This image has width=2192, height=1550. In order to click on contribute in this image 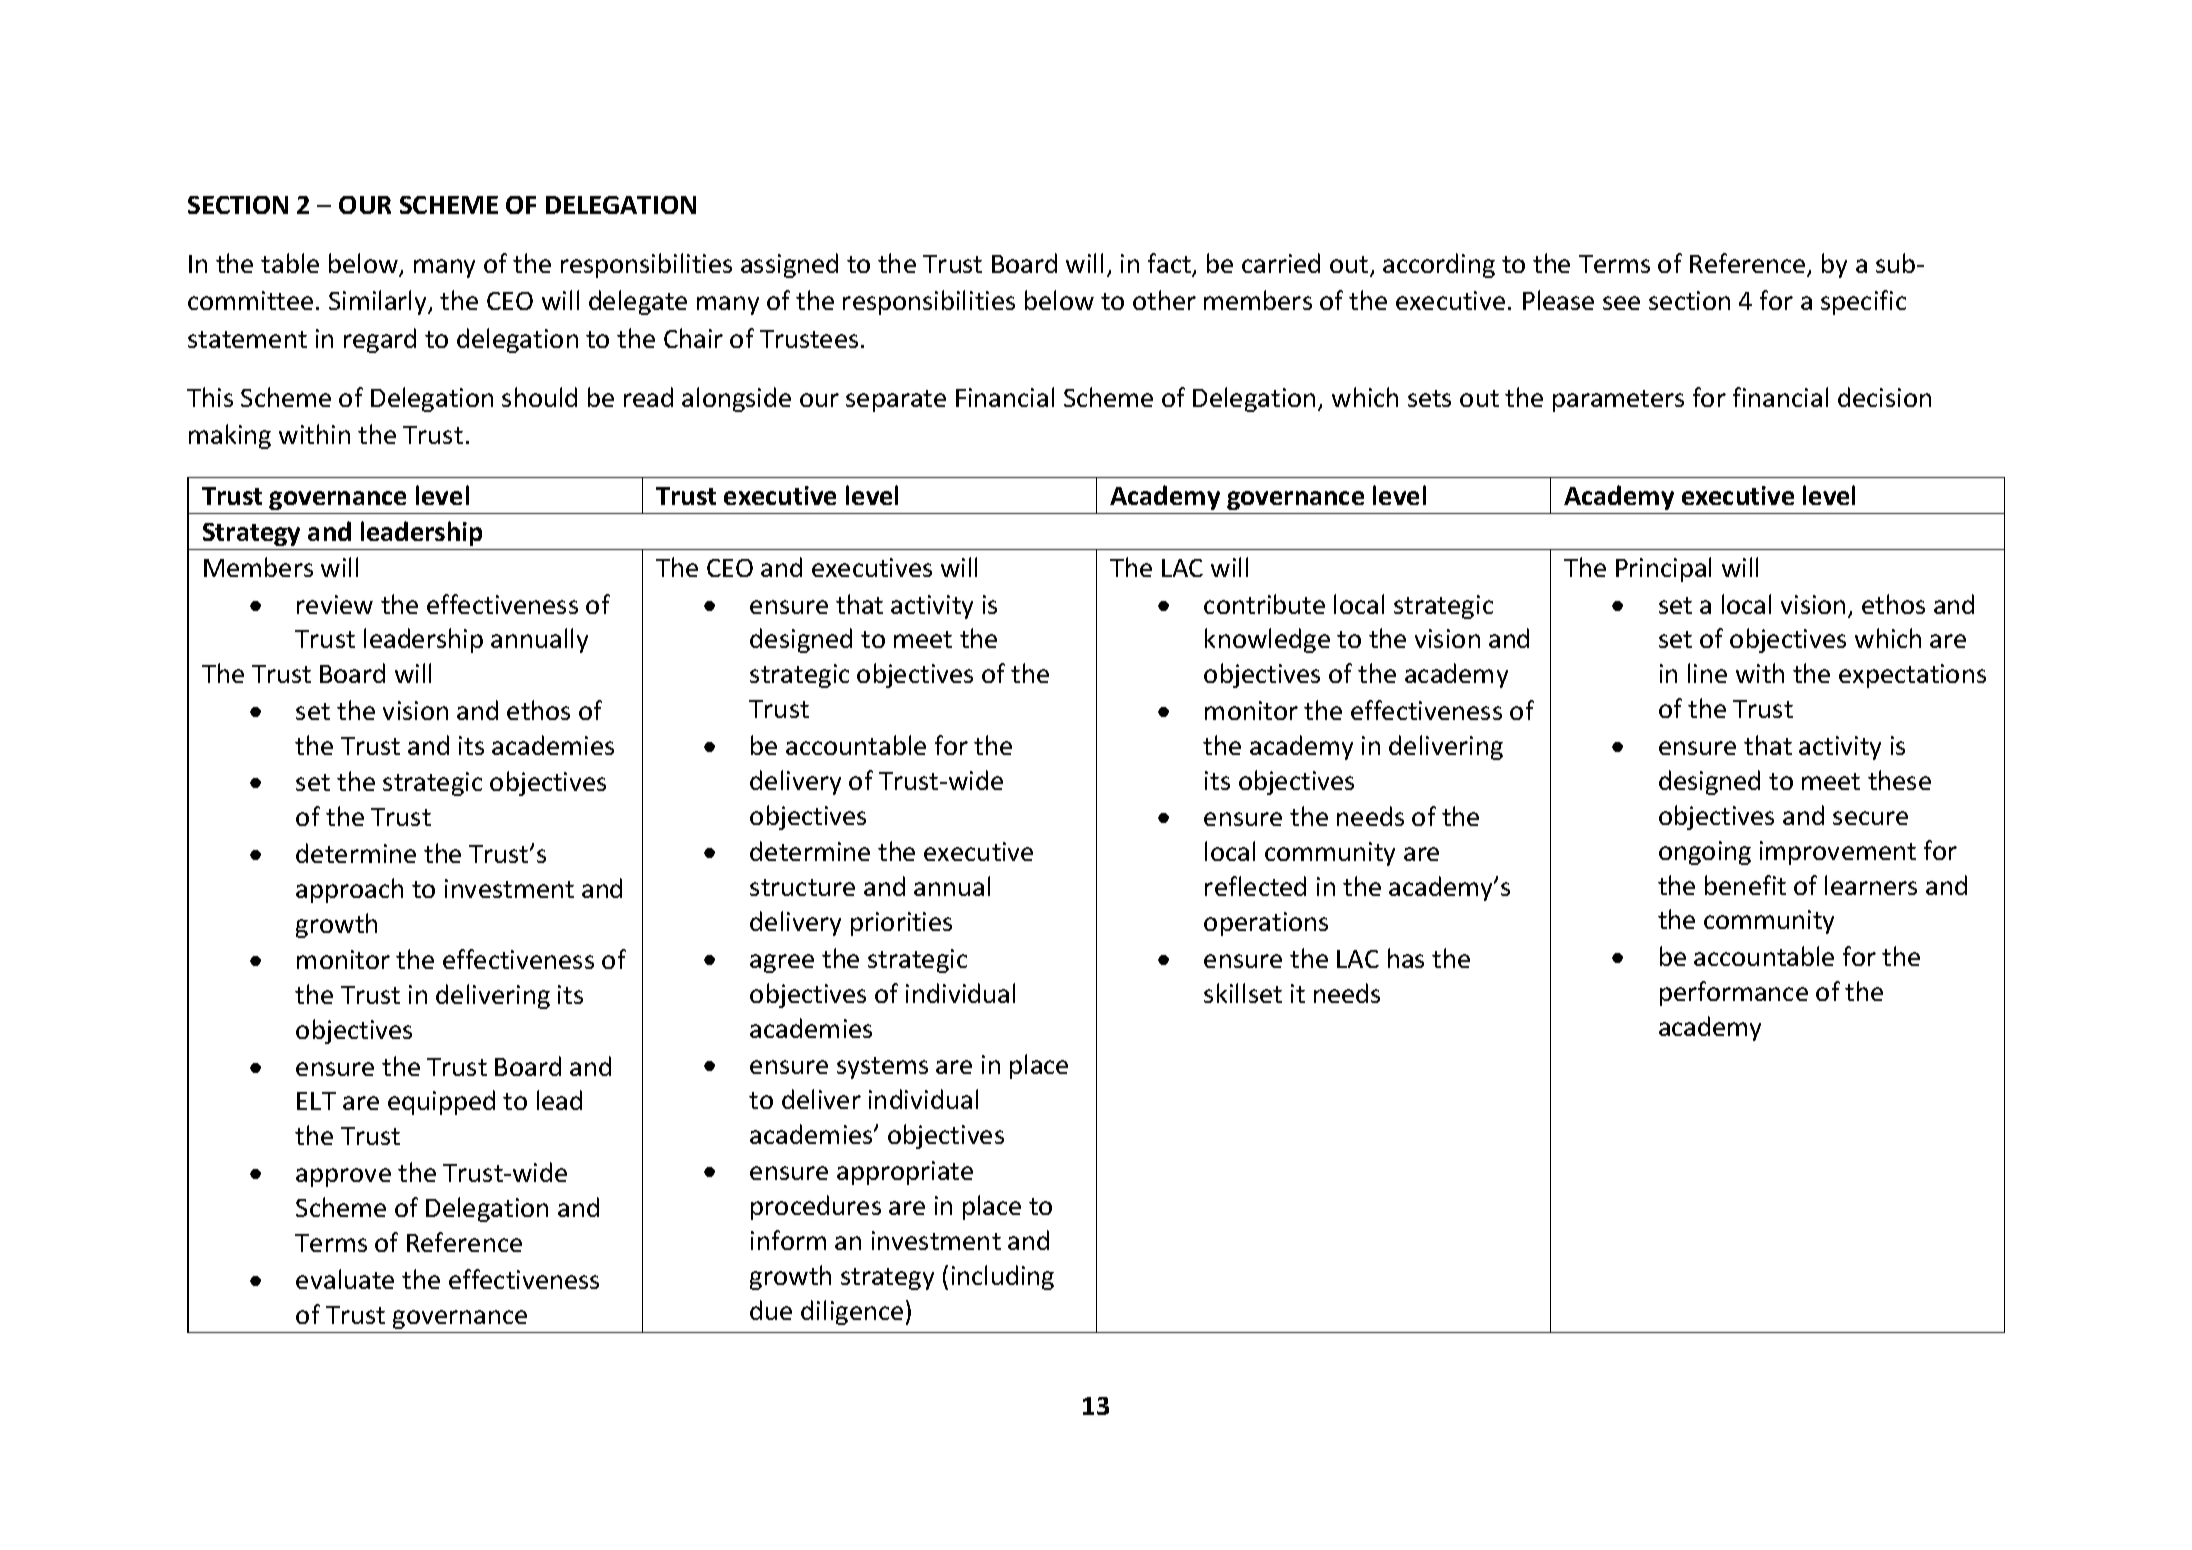, I will do `click(1264, 604)`.
